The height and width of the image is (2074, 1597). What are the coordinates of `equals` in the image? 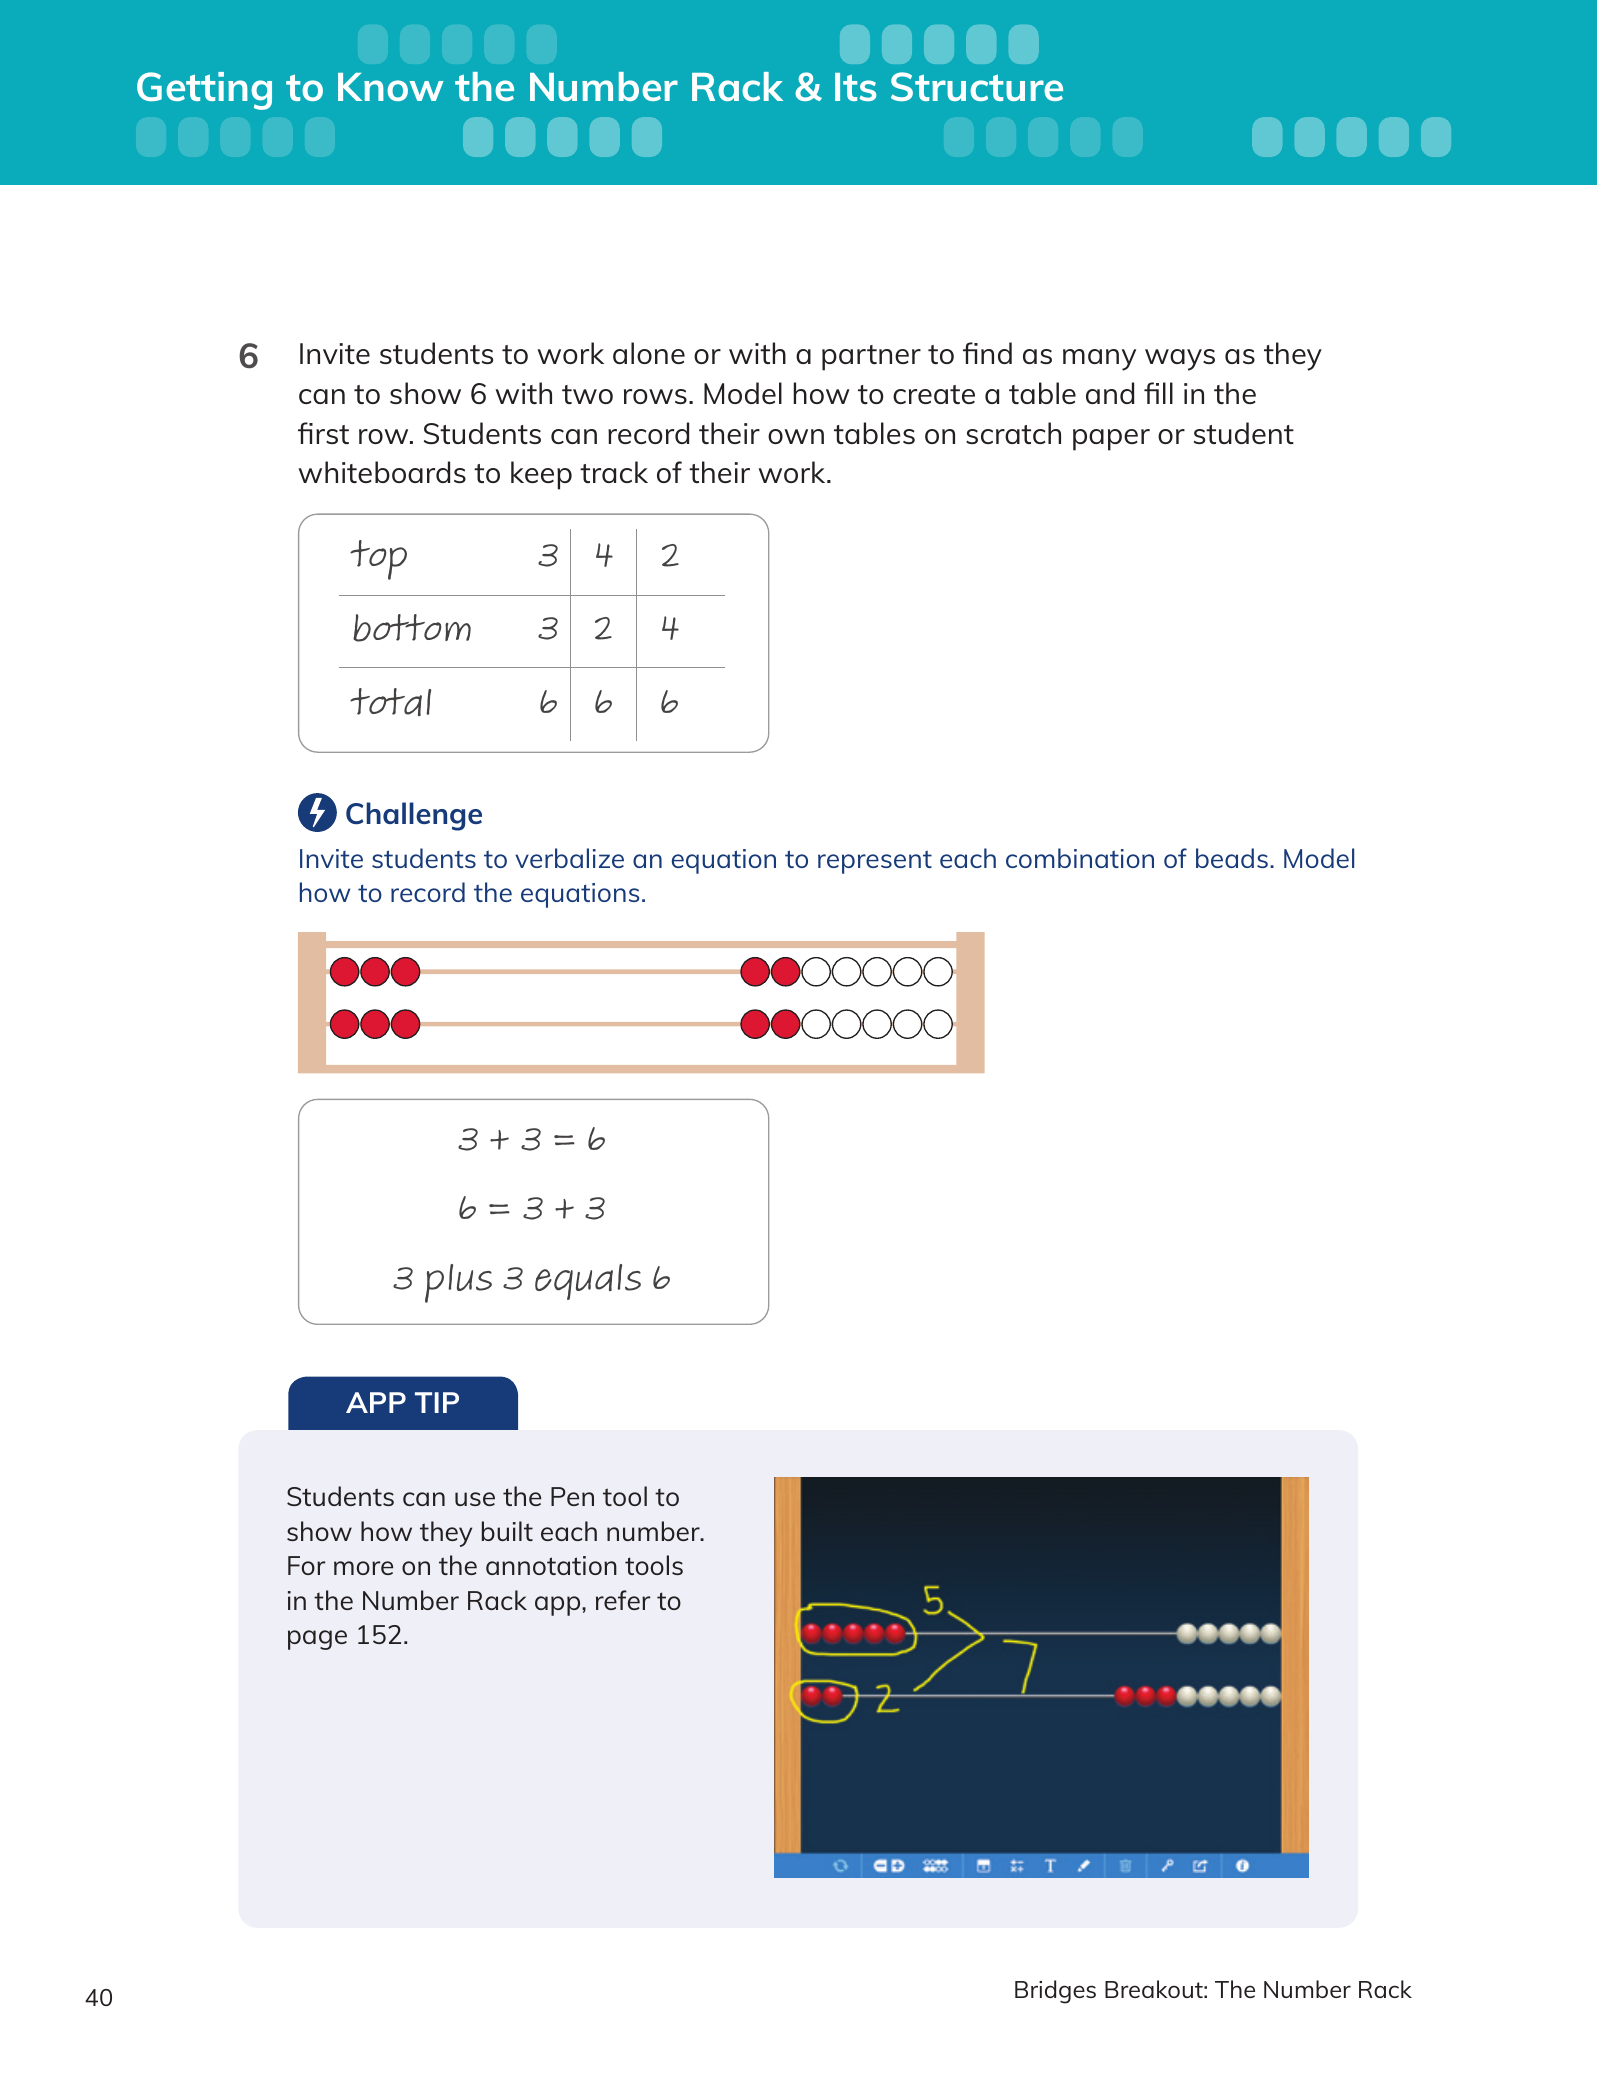 It's located at (588, 1282).
